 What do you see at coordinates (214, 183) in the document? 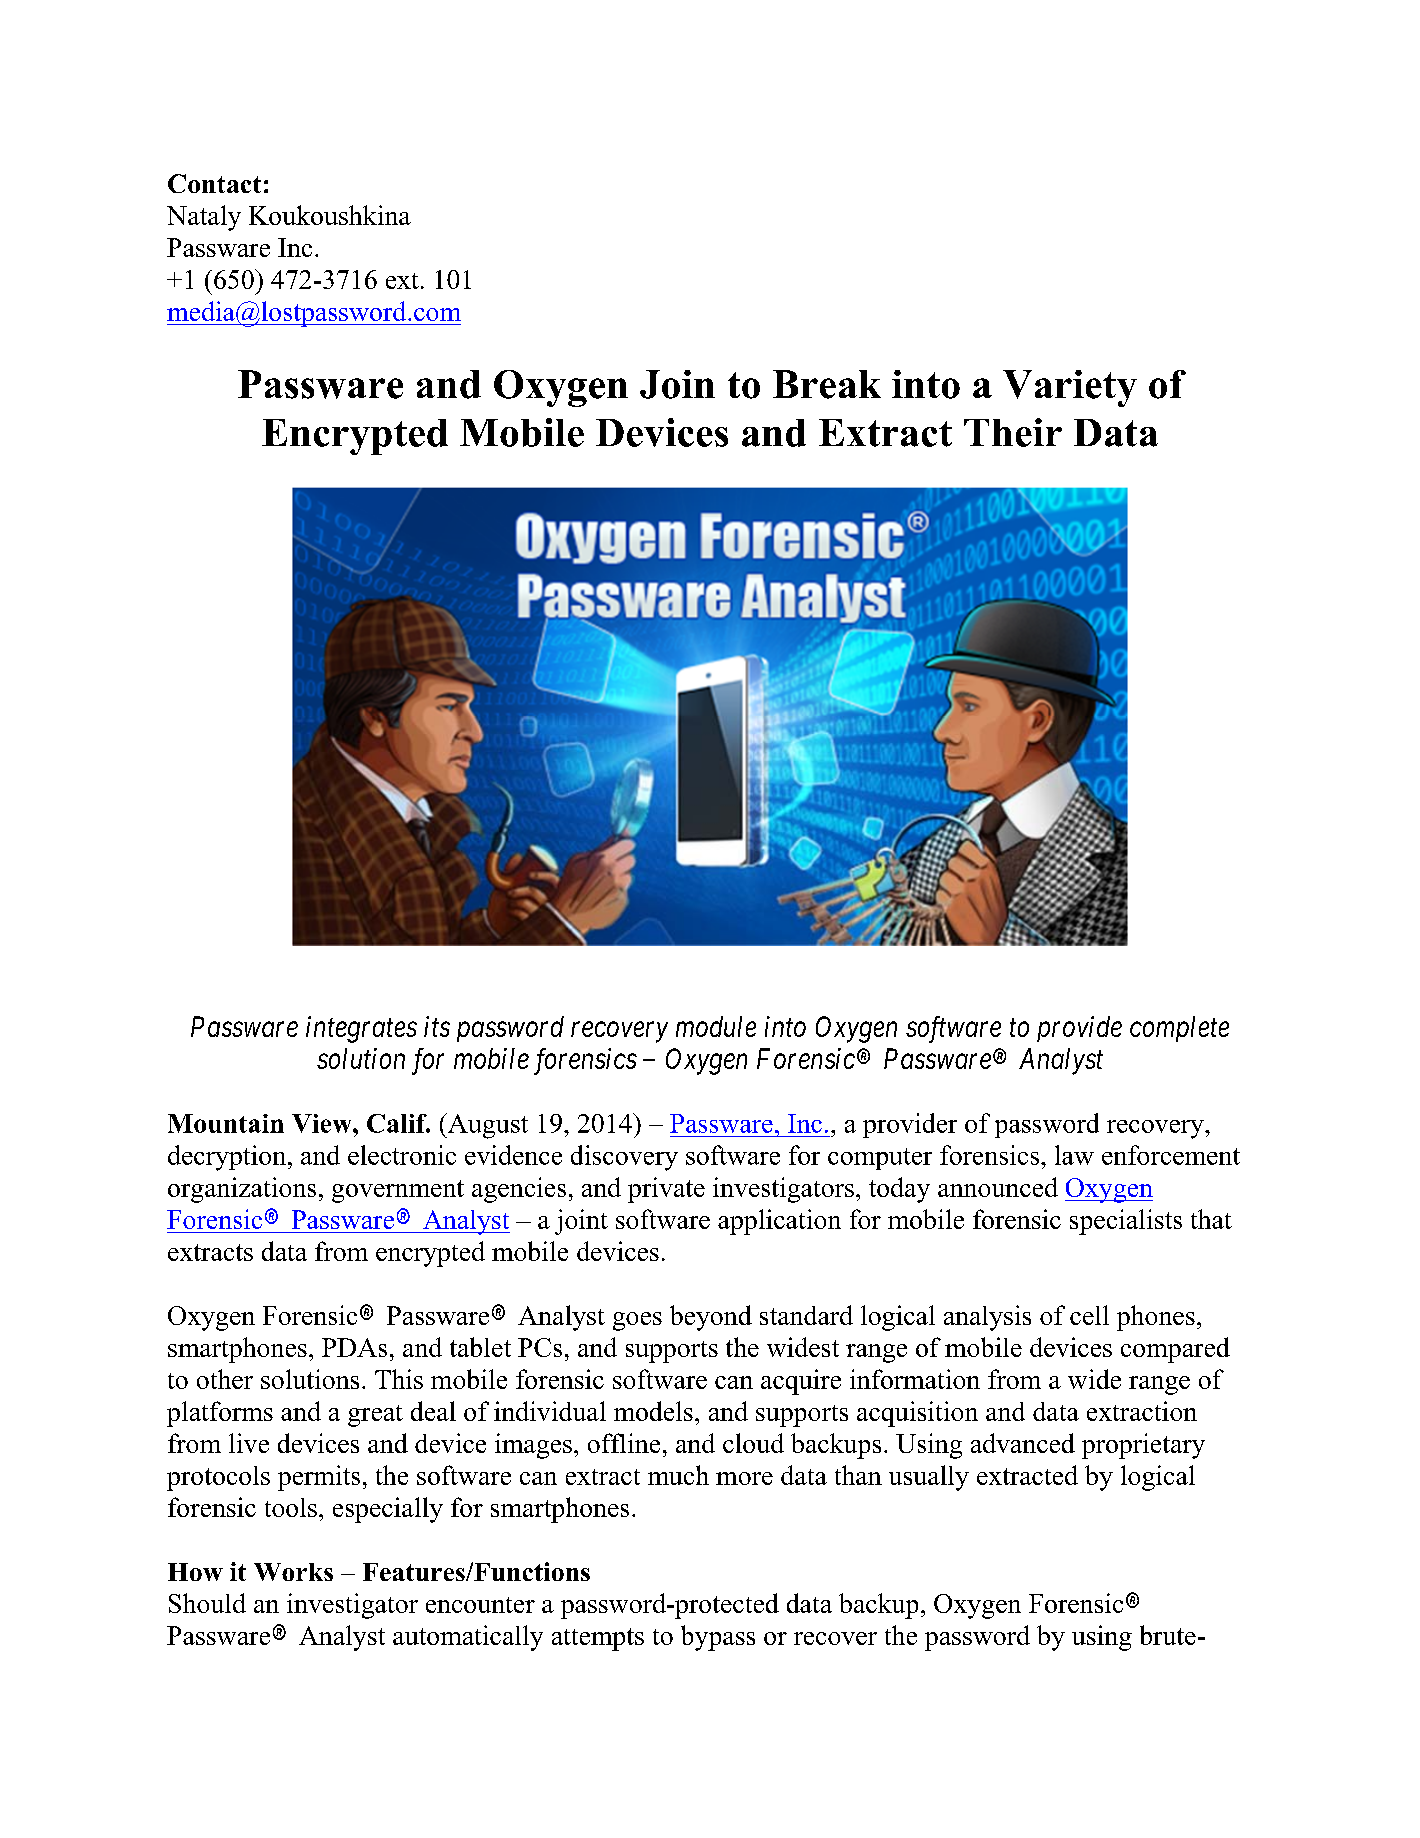
I see `Contact` at bounding box center [214, 183].
